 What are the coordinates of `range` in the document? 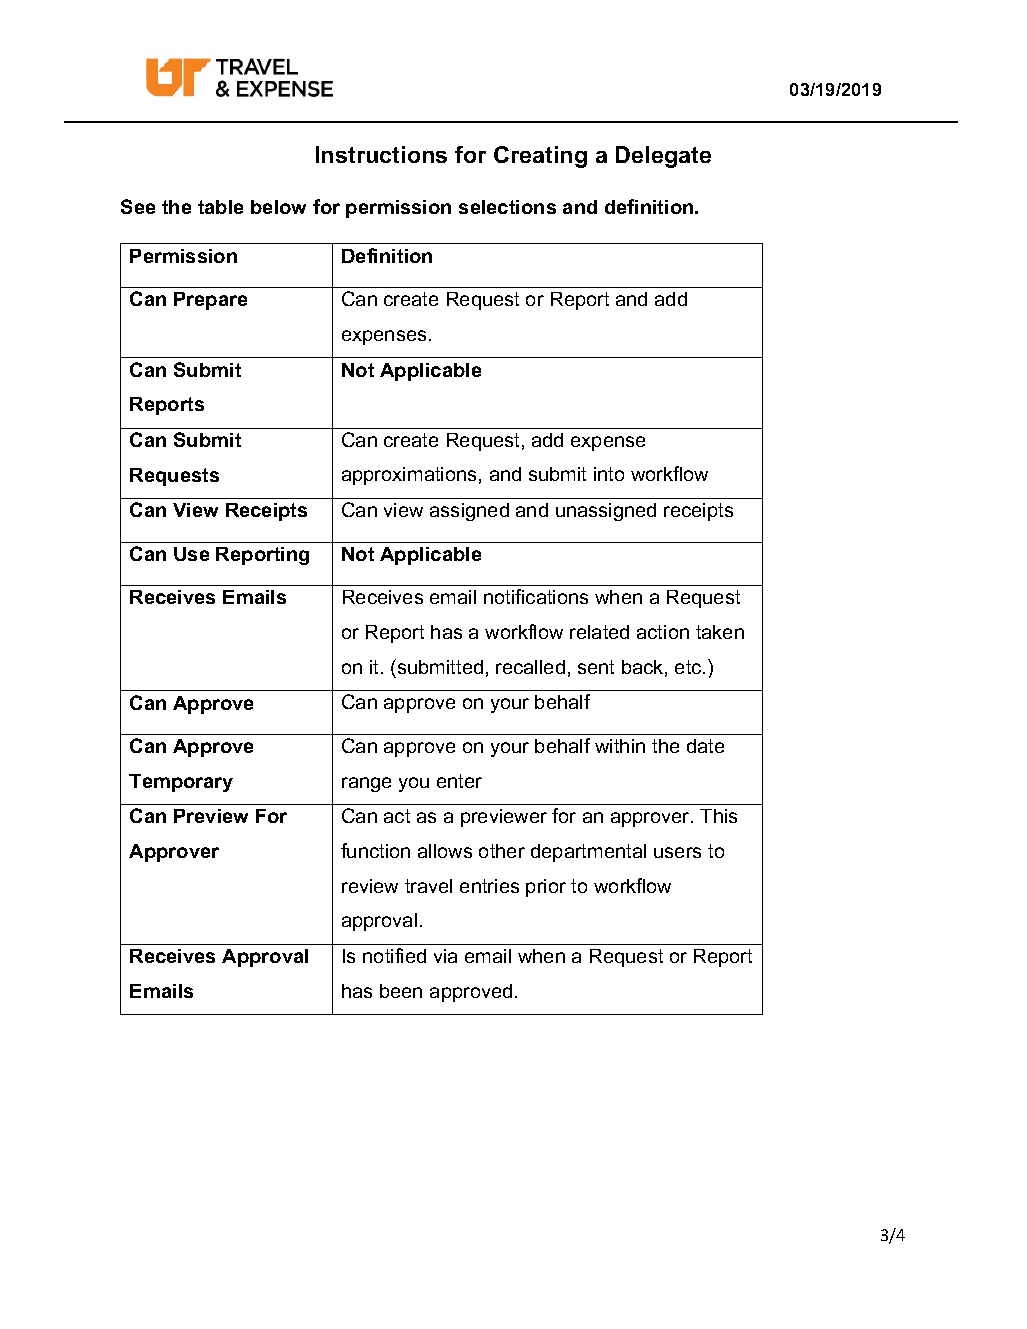 It's located at (366, 784).
